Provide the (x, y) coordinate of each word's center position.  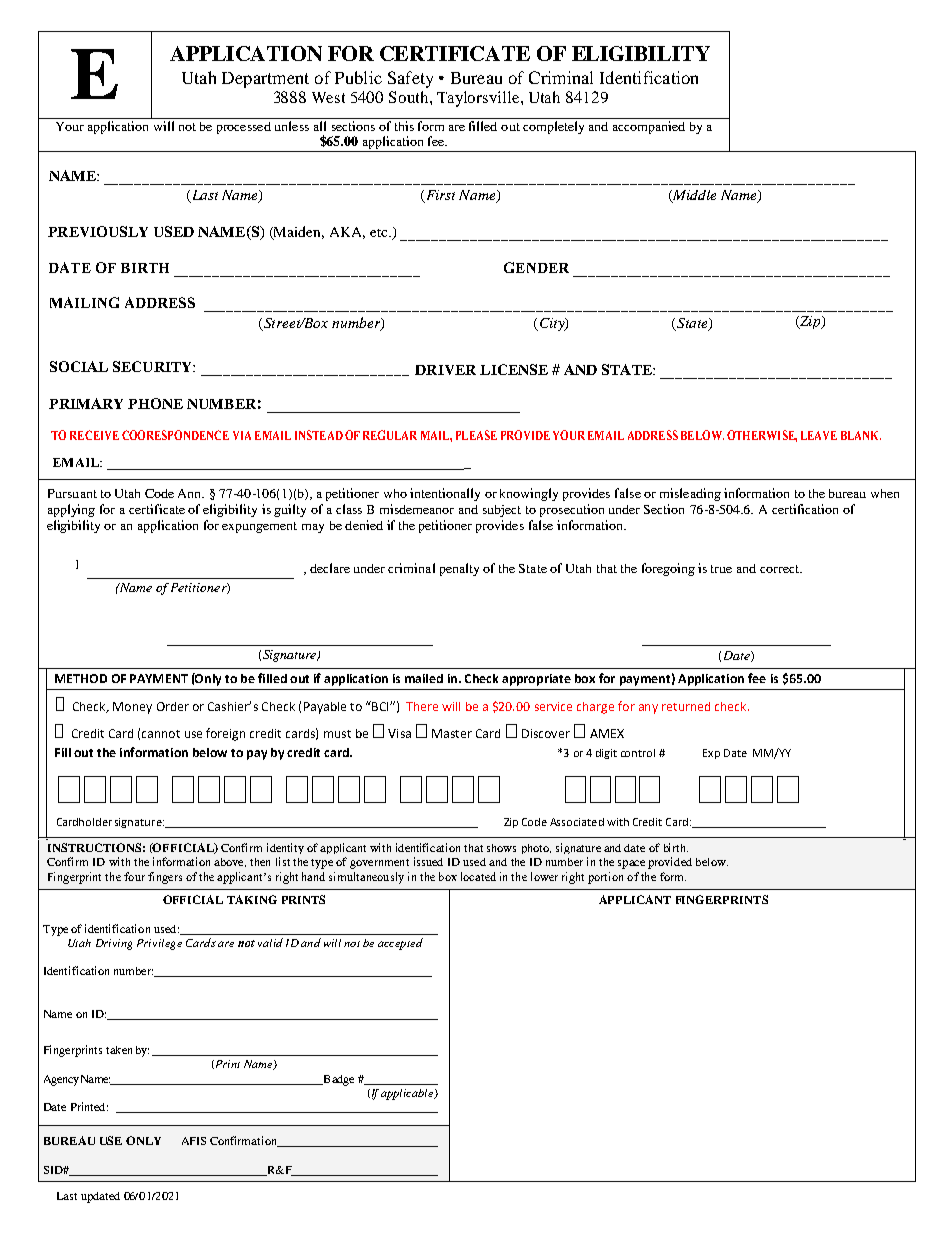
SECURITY (153, 366)
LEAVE (819, 435)
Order (173, 706)
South (410, 97)
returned (686, 706)
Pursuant (72, 493)
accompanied (649, 127)
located (478, 876)
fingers (165, 878)
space (631, 864)
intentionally (445, 494)
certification (805, 509)
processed (244, 128)
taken (119, 1050)
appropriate (536, 680)
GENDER (536, 267)
